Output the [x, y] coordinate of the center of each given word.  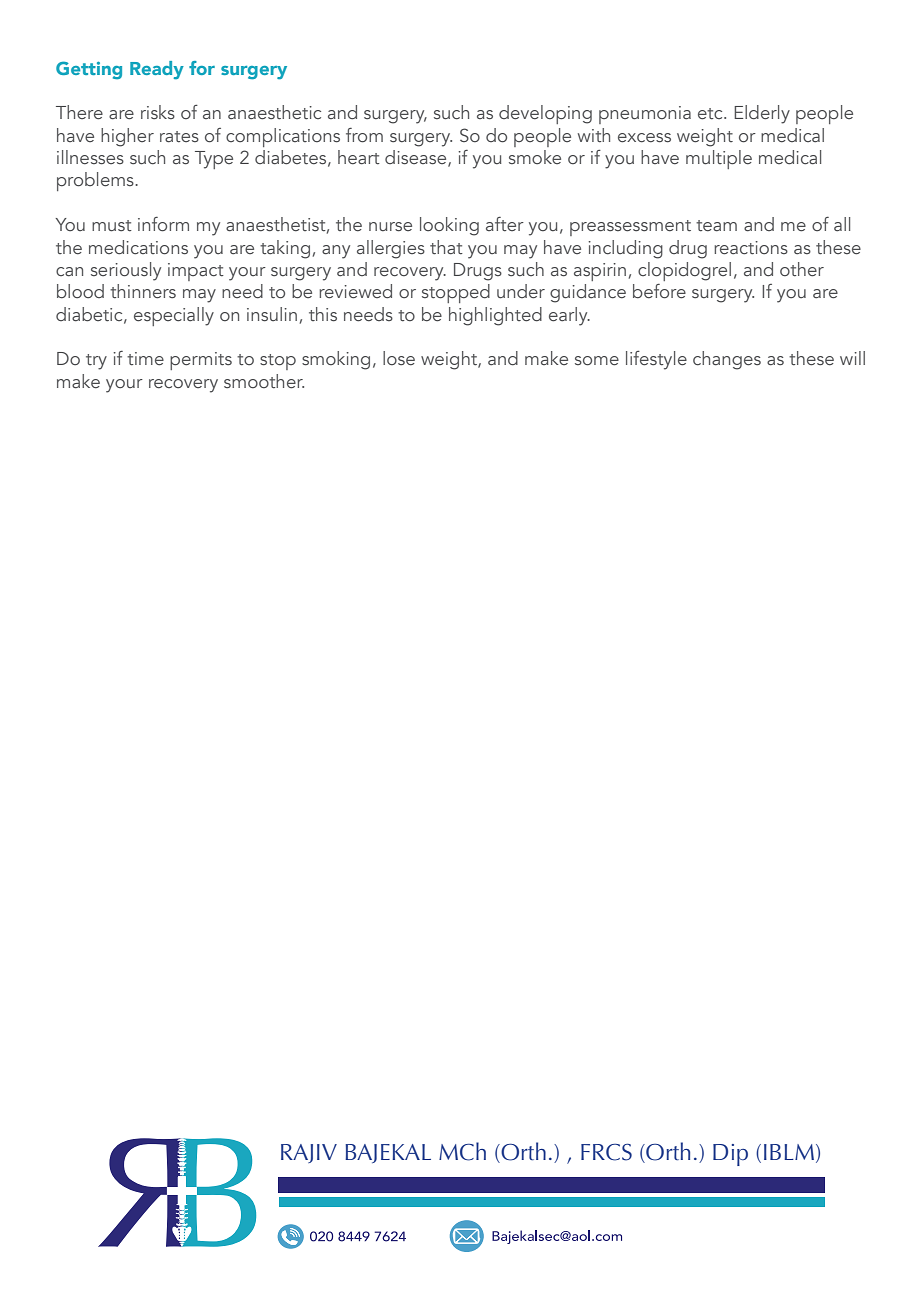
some [597, 361]
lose [399, 358]
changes [727, 360]
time [145, 359]
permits [201, 361]
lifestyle [656, 360]
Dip [730, 1155]
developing [545, 114]
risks [158, 112]
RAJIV [309, 1153]
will [852, 358]
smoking [336, 360]
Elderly [762, 114]
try [96, 362]
